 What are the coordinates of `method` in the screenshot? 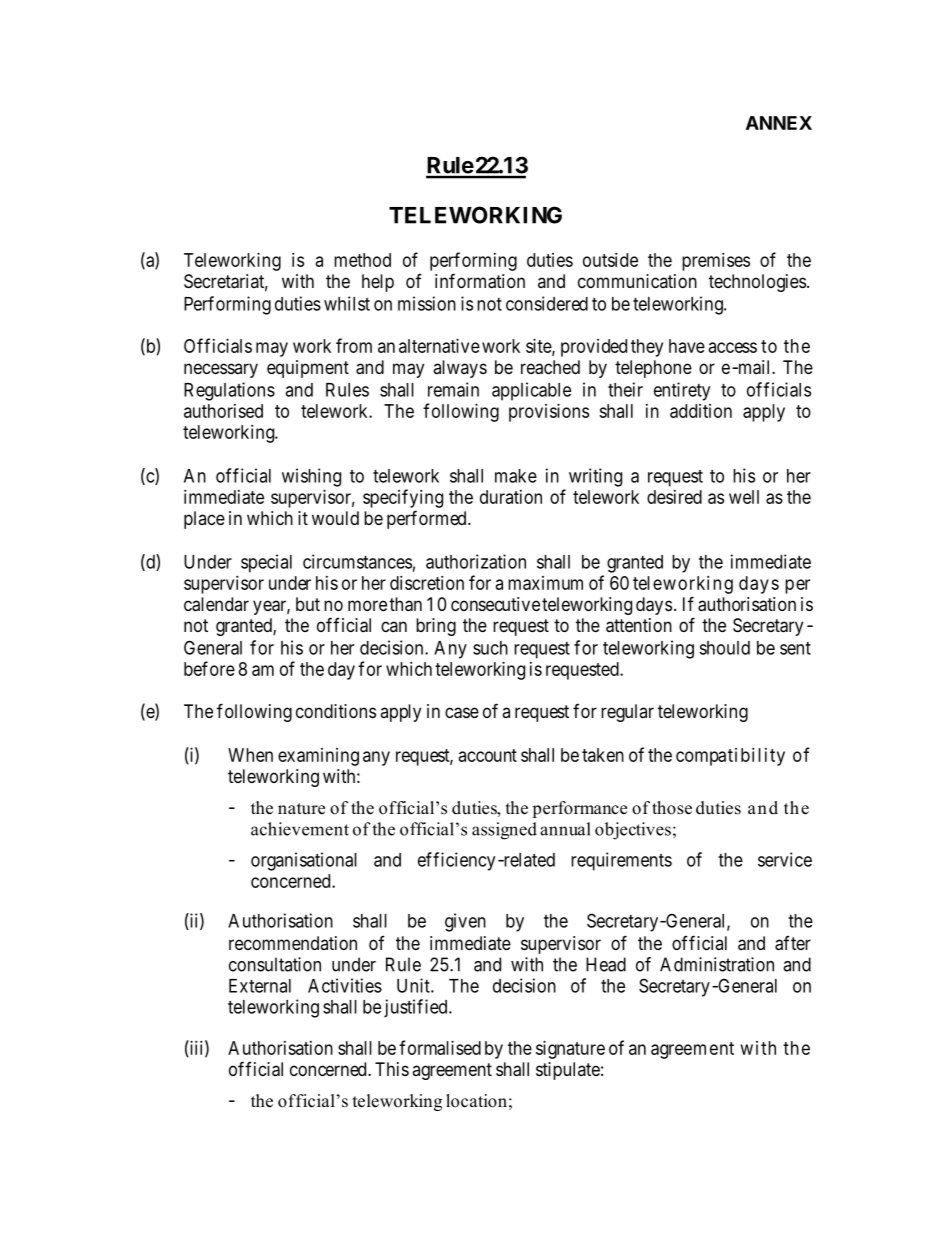 It's located at (362, 260).
